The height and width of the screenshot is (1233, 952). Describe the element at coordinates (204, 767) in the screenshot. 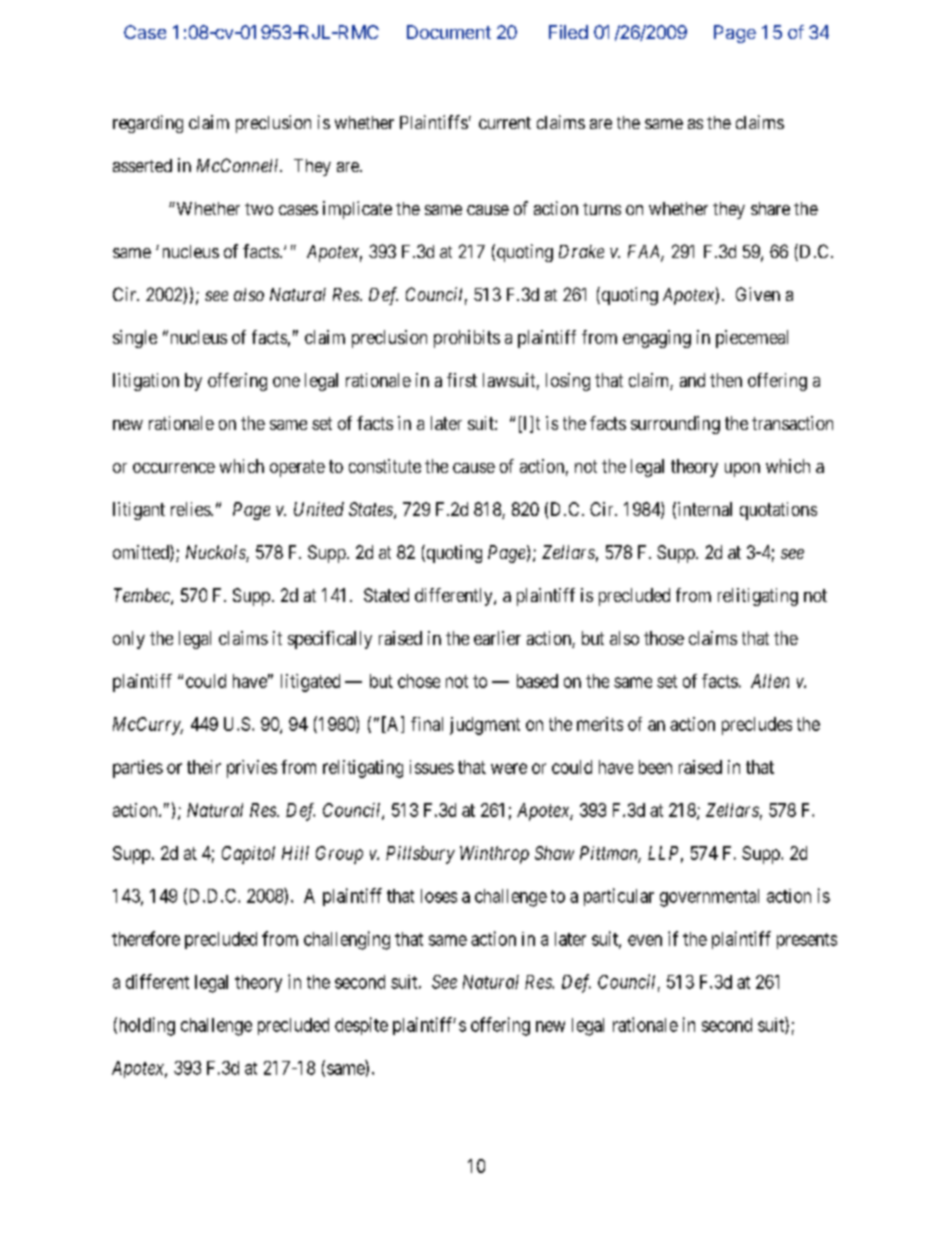

I see `their` at that location.
